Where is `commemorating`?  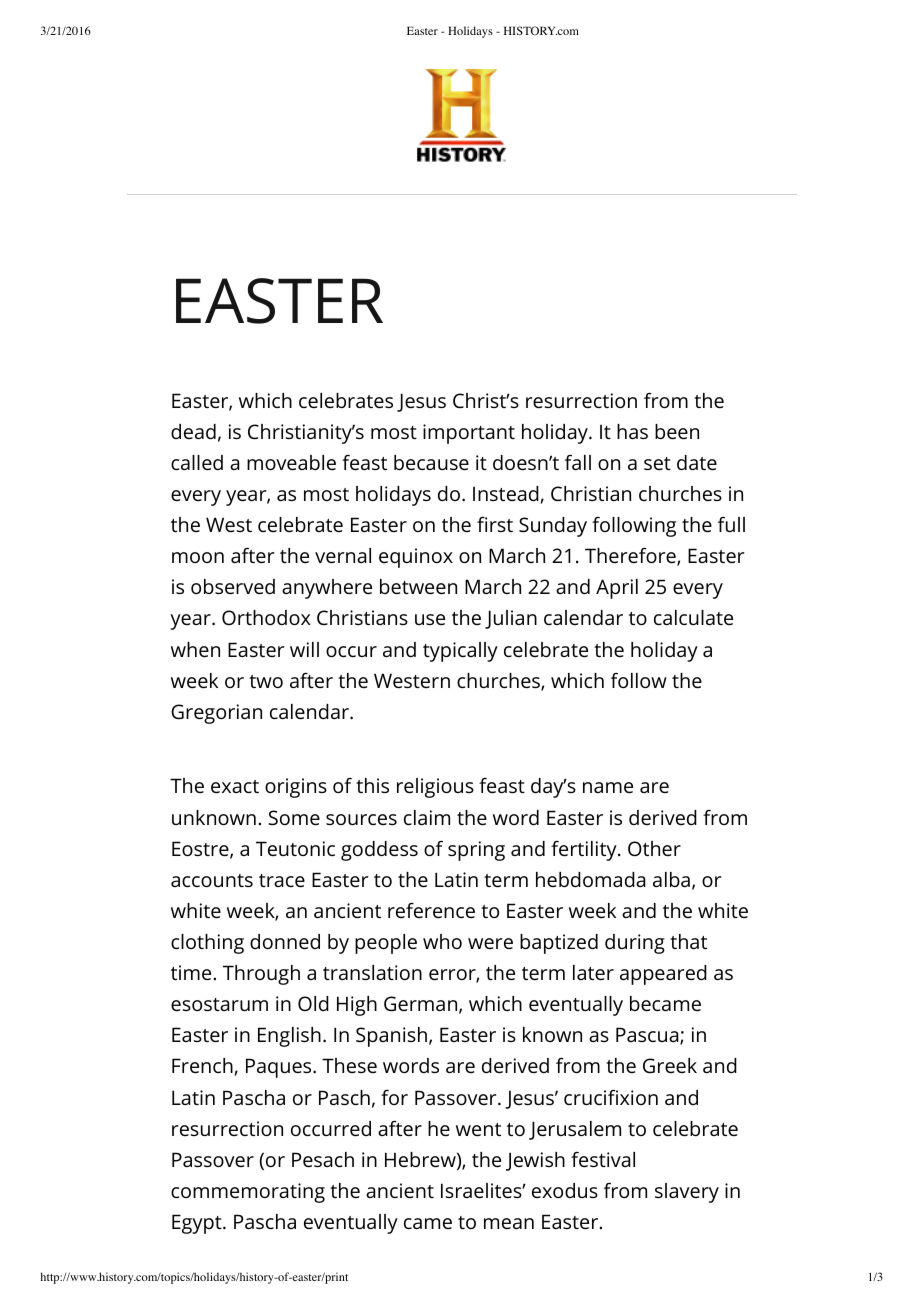 commemorating is located at coordinates (248, 1193).
